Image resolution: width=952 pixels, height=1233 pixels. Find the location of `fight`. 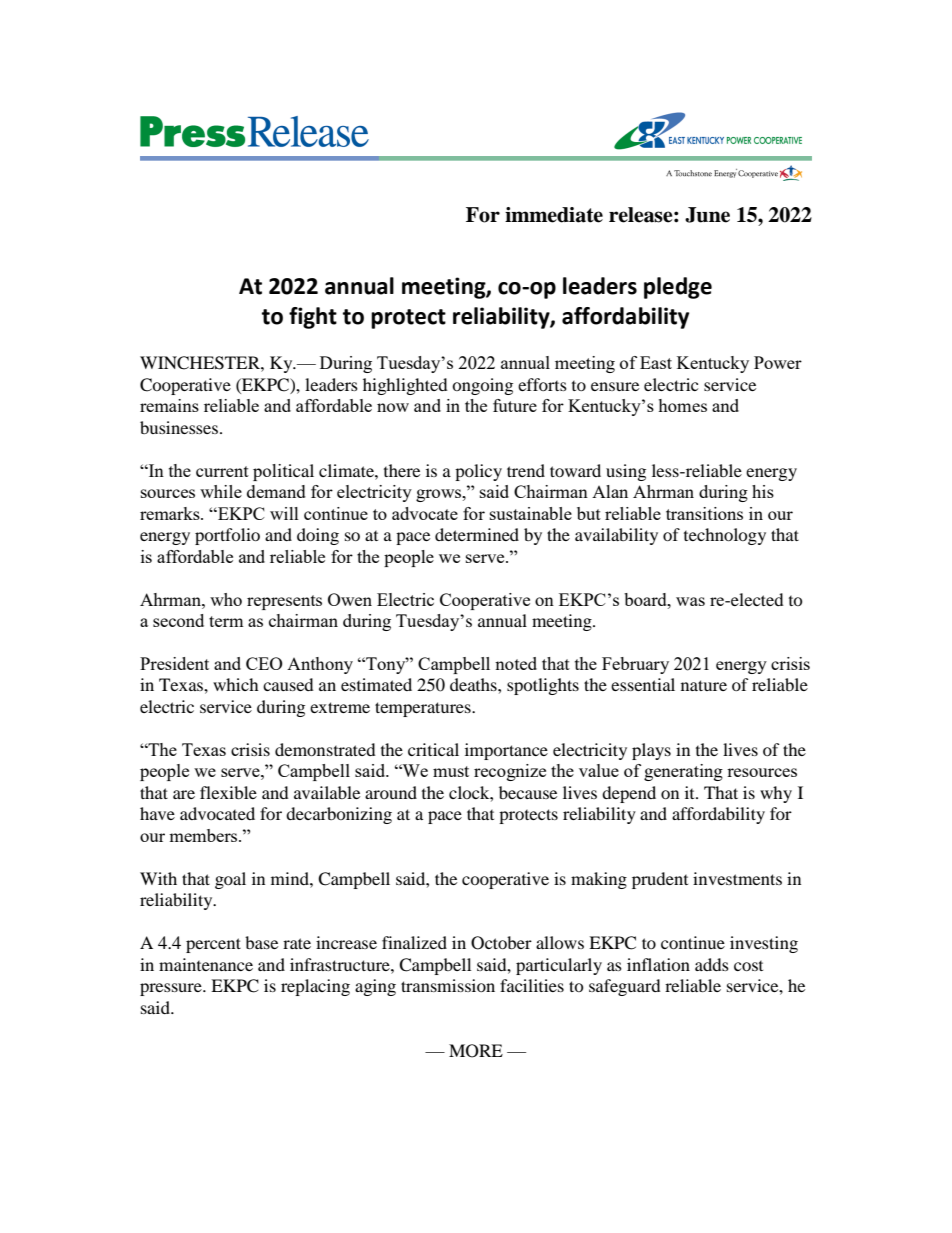

fight is located at coordinates (313, 318).
